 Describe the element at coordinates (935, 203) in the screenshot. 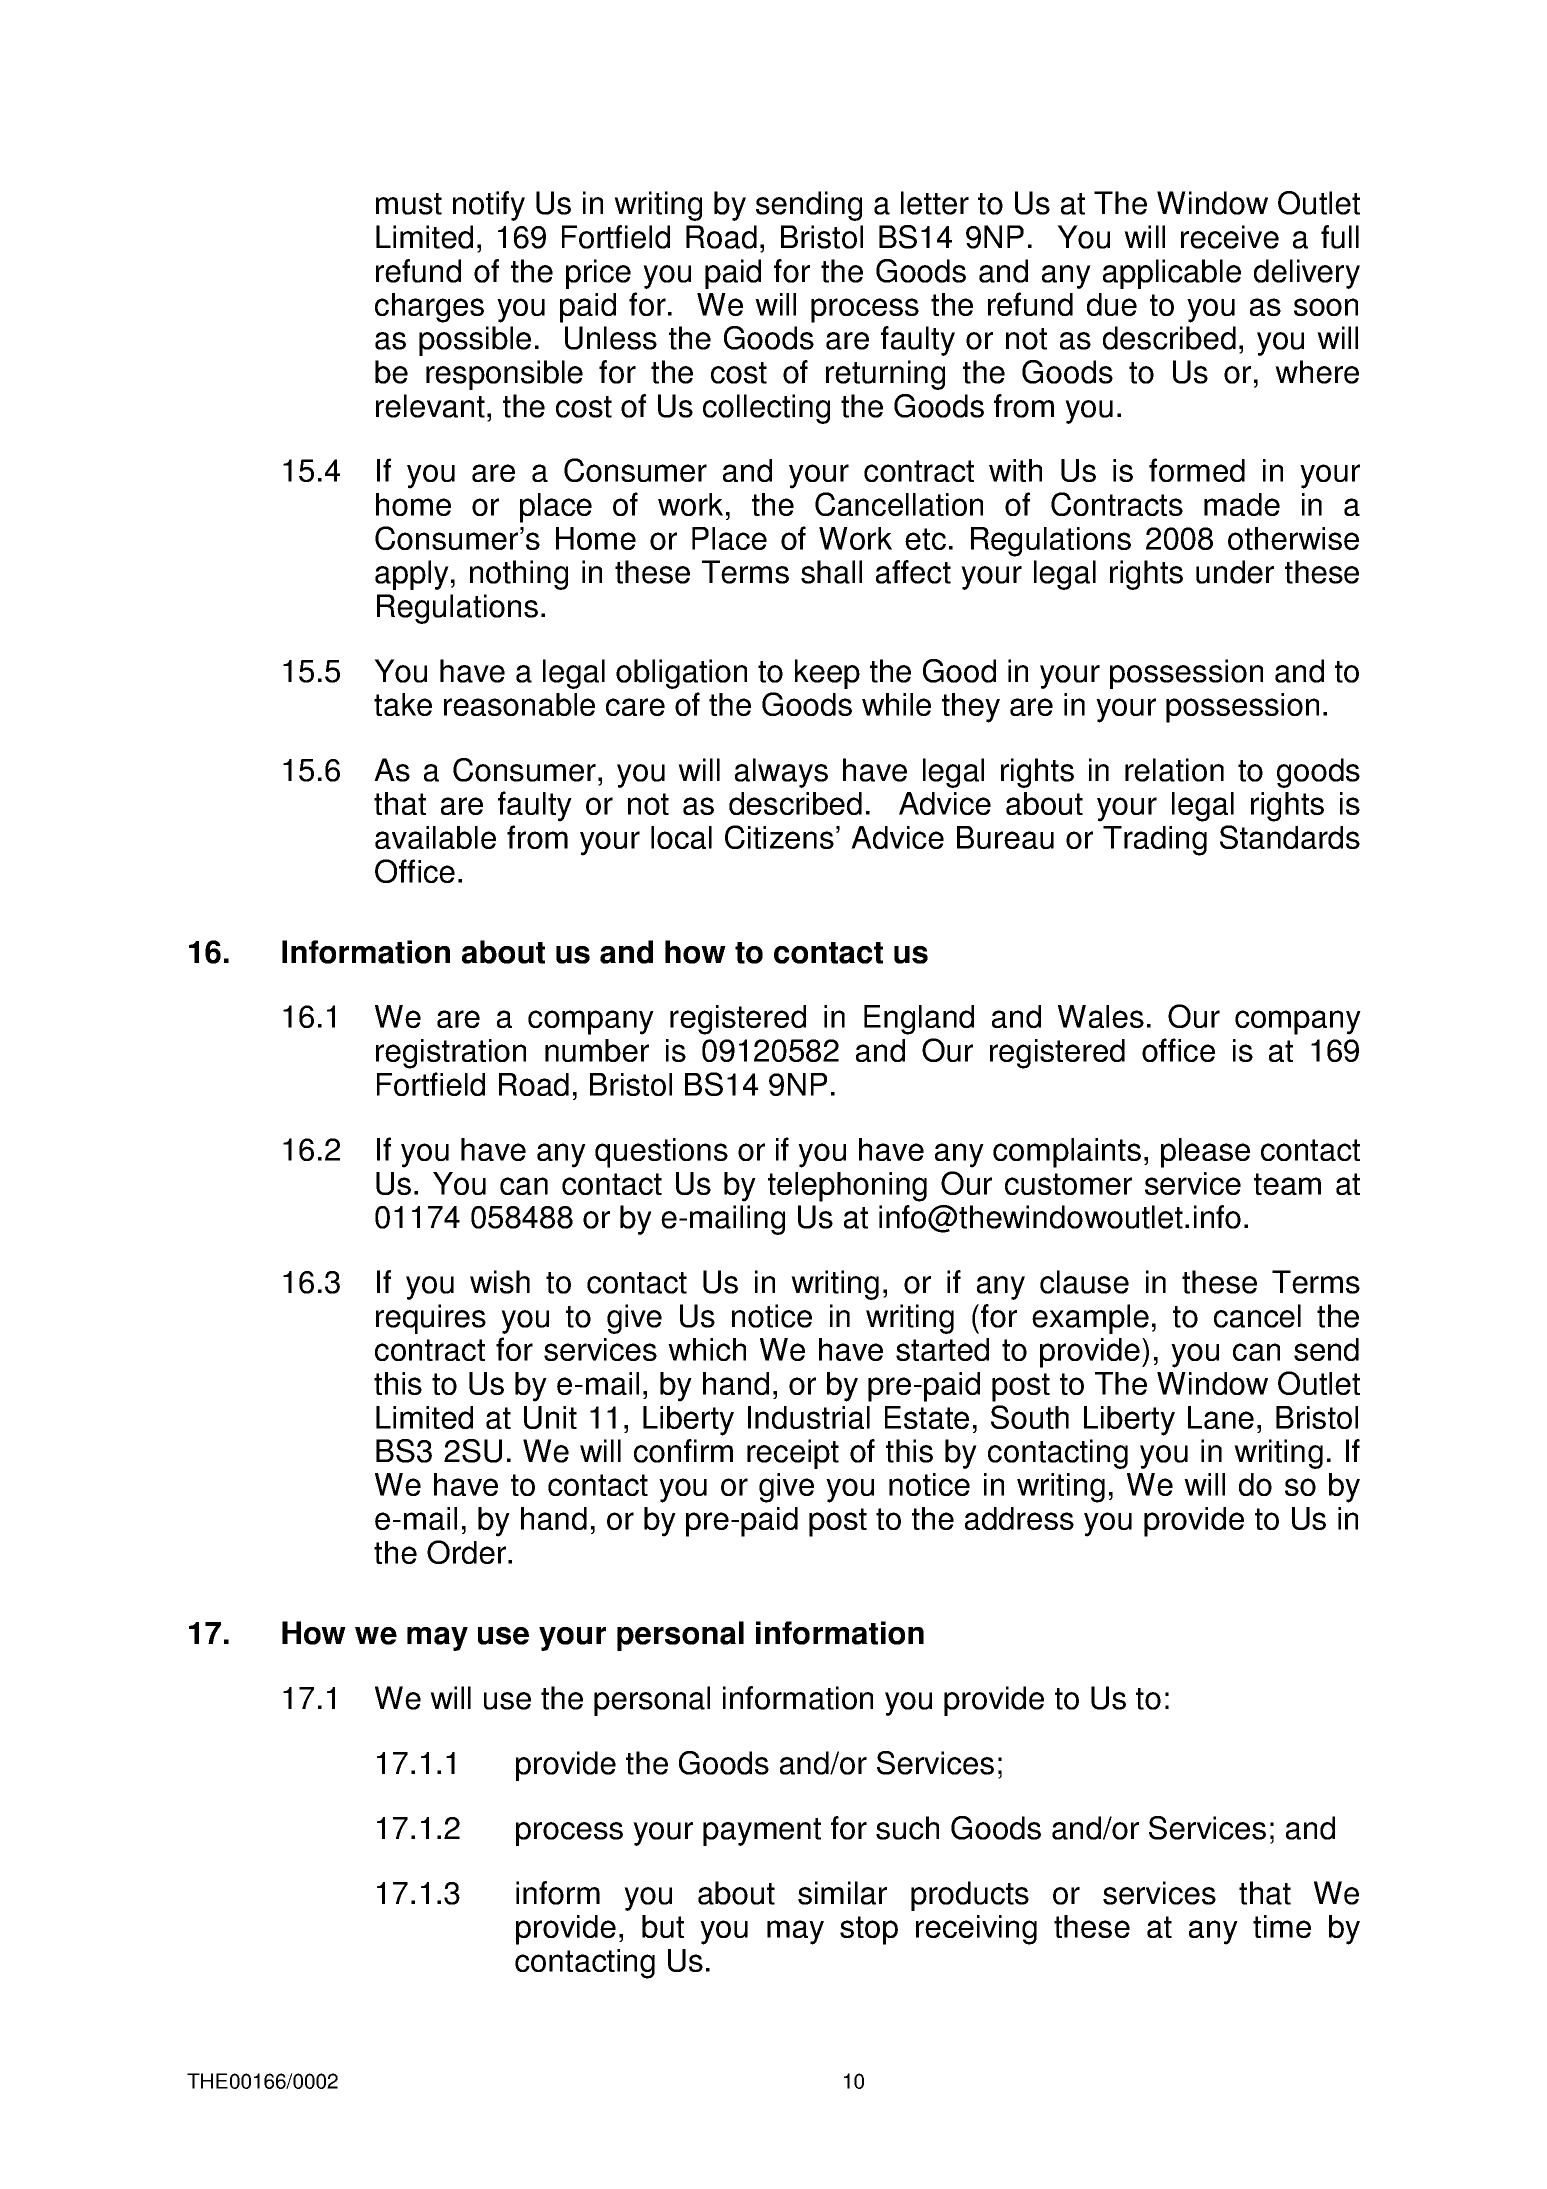

I see `letter` at that location.
